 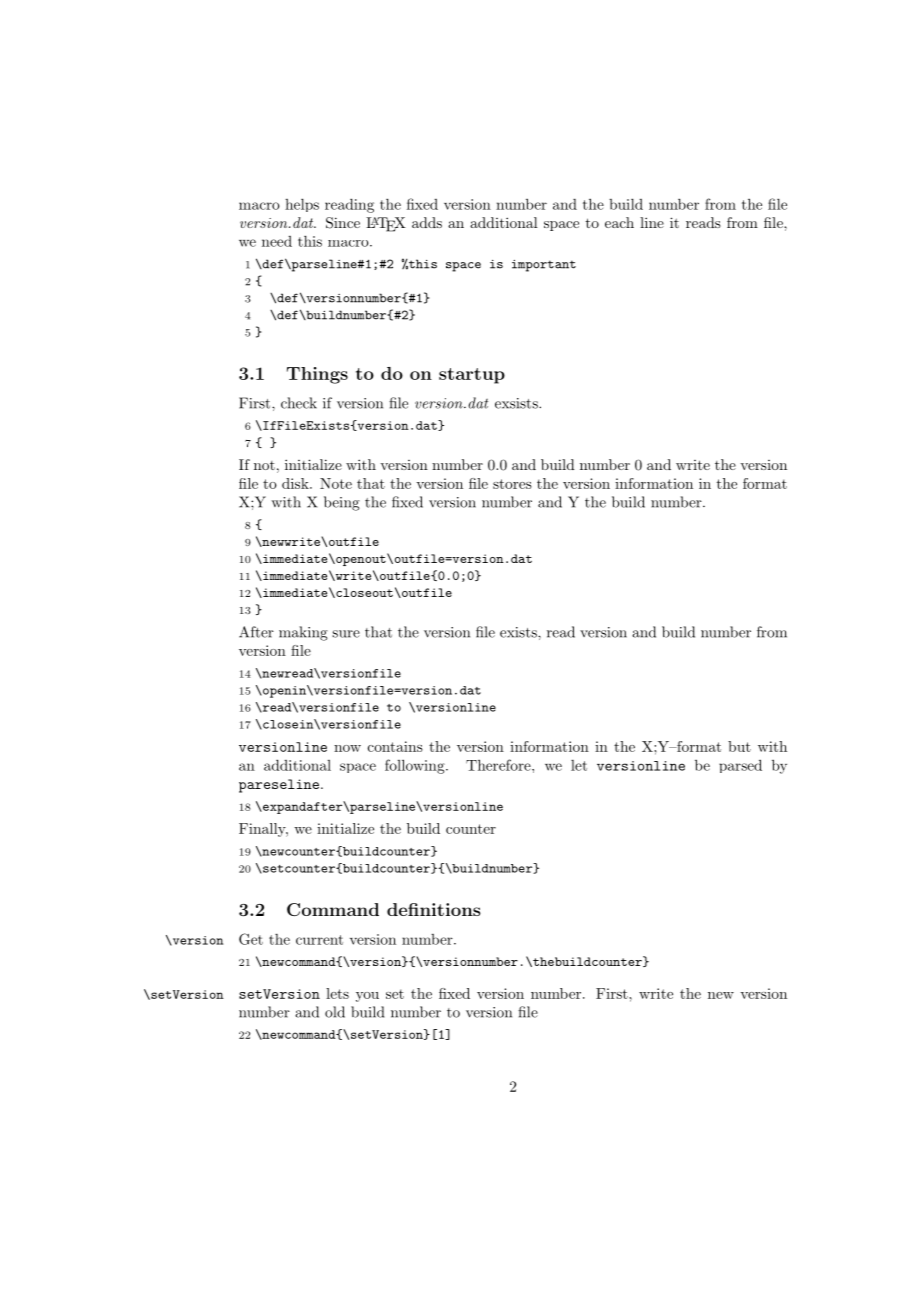 I want to click on stores, so click(x=512, y=484).
